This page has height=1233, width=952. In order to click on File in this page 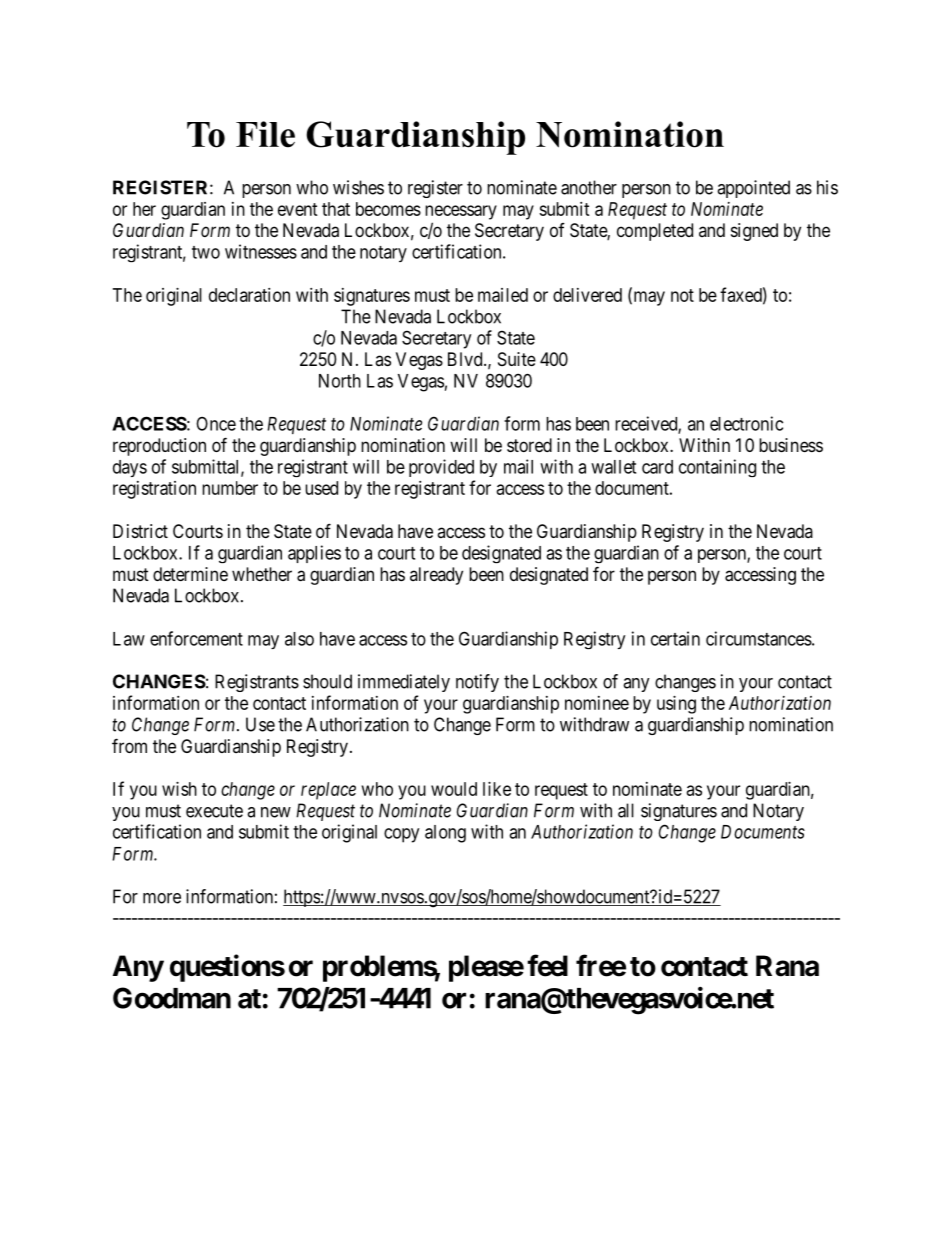, I will do `click(265, 134)`.
